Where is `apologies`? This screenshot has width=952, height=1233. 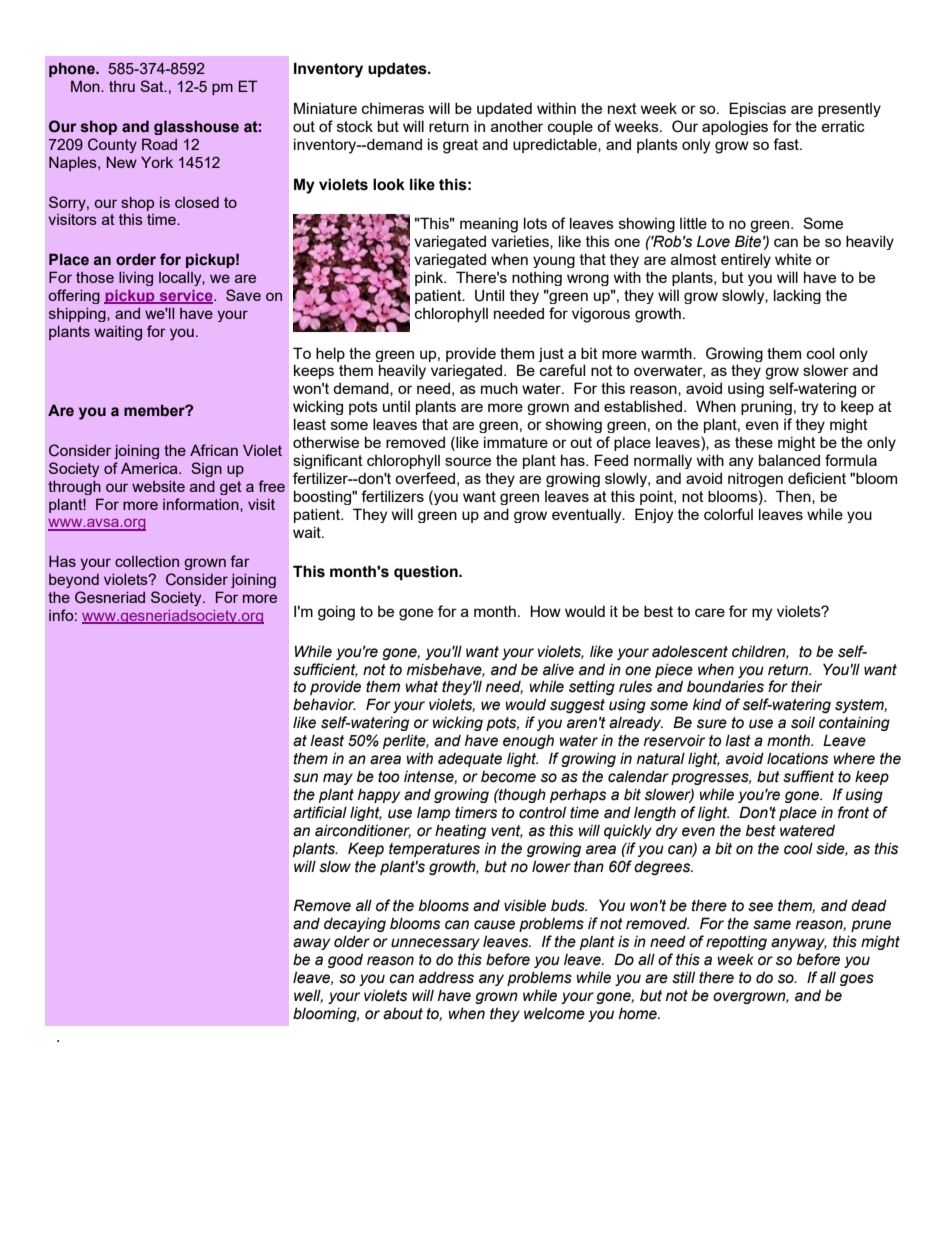 apologies is located at coordinates (735, 127).
